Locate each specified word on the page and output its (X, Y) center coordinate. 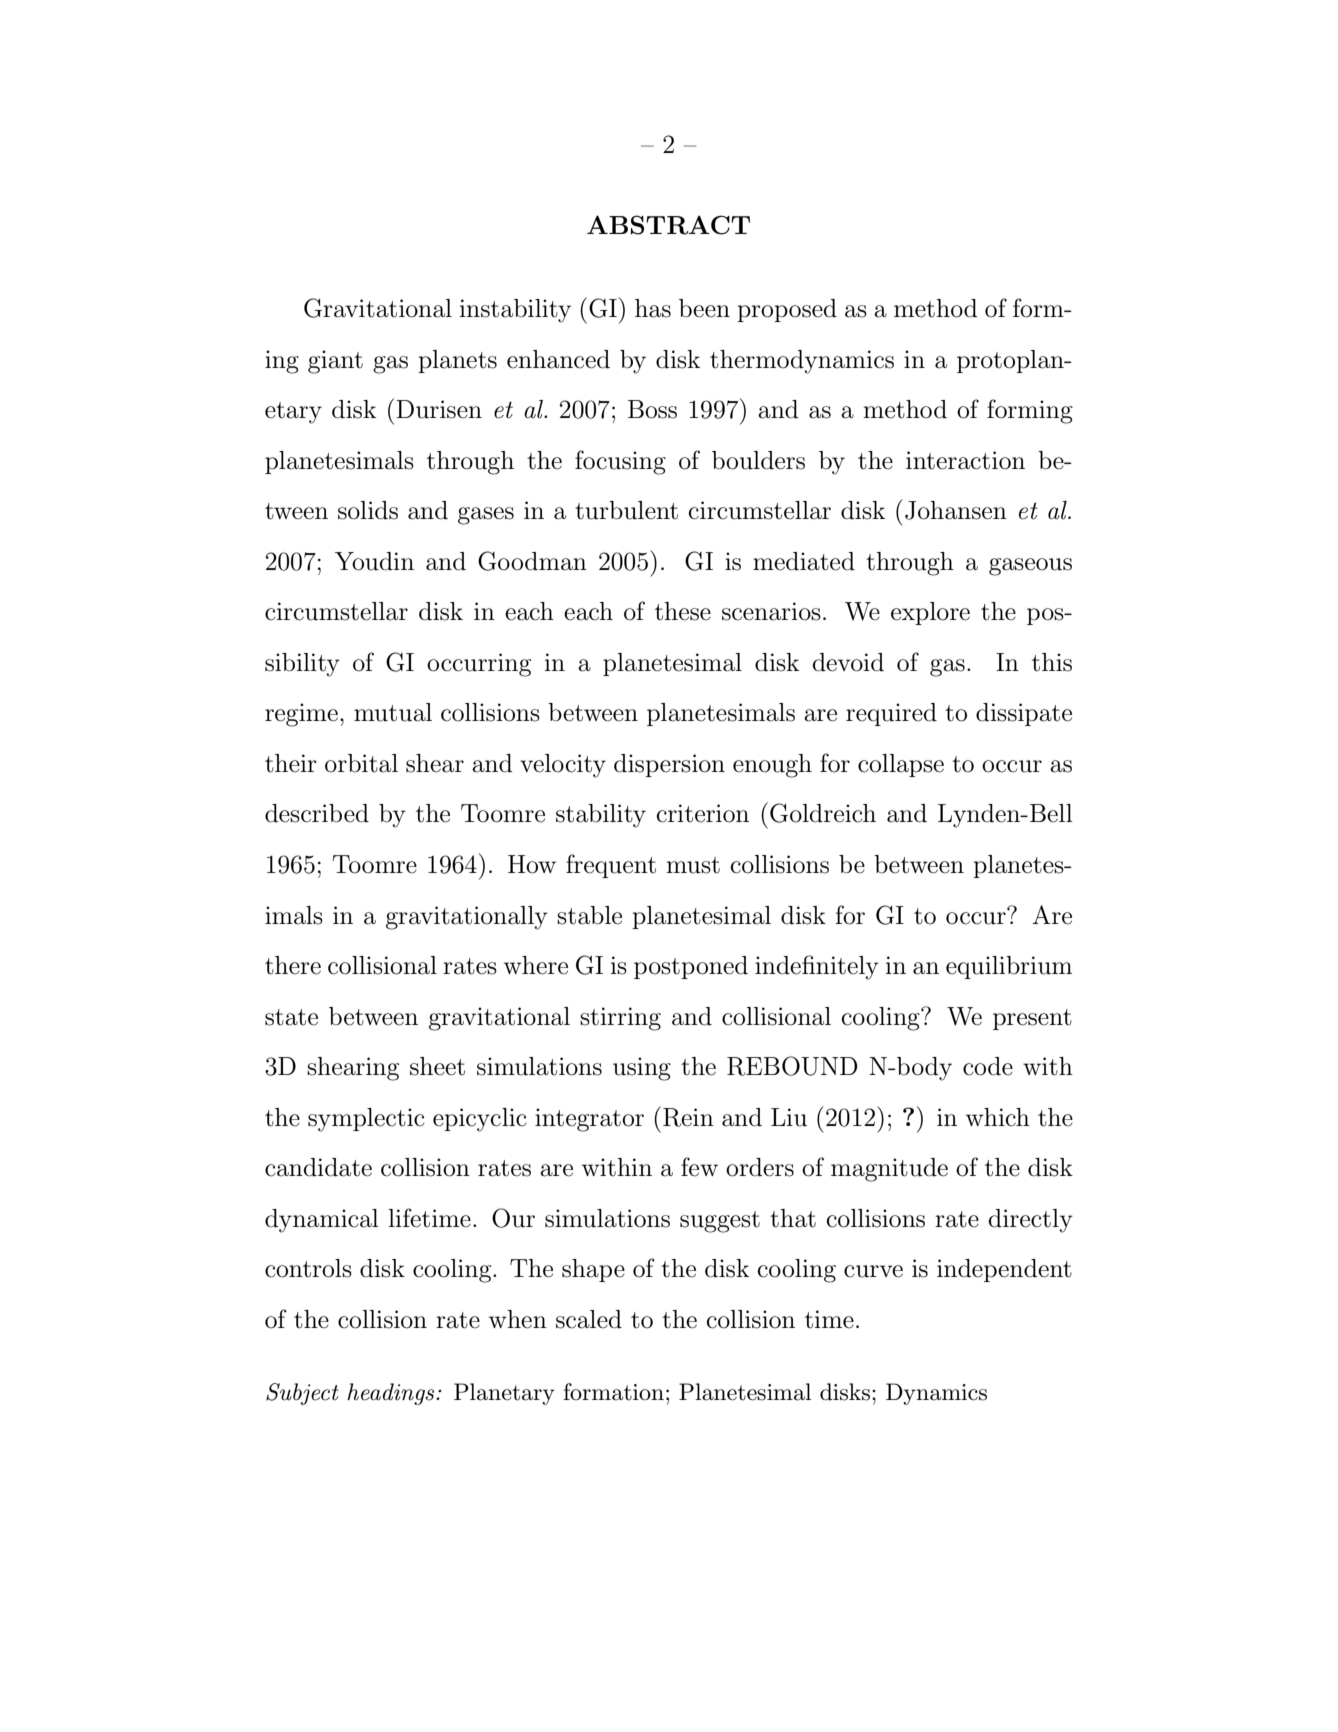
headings (392, 1394)
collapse (901, 765)
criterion (702, 813)
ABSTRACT (668, 225)
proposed (787, 310)
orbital (361, 763)
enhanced (558, 359)
